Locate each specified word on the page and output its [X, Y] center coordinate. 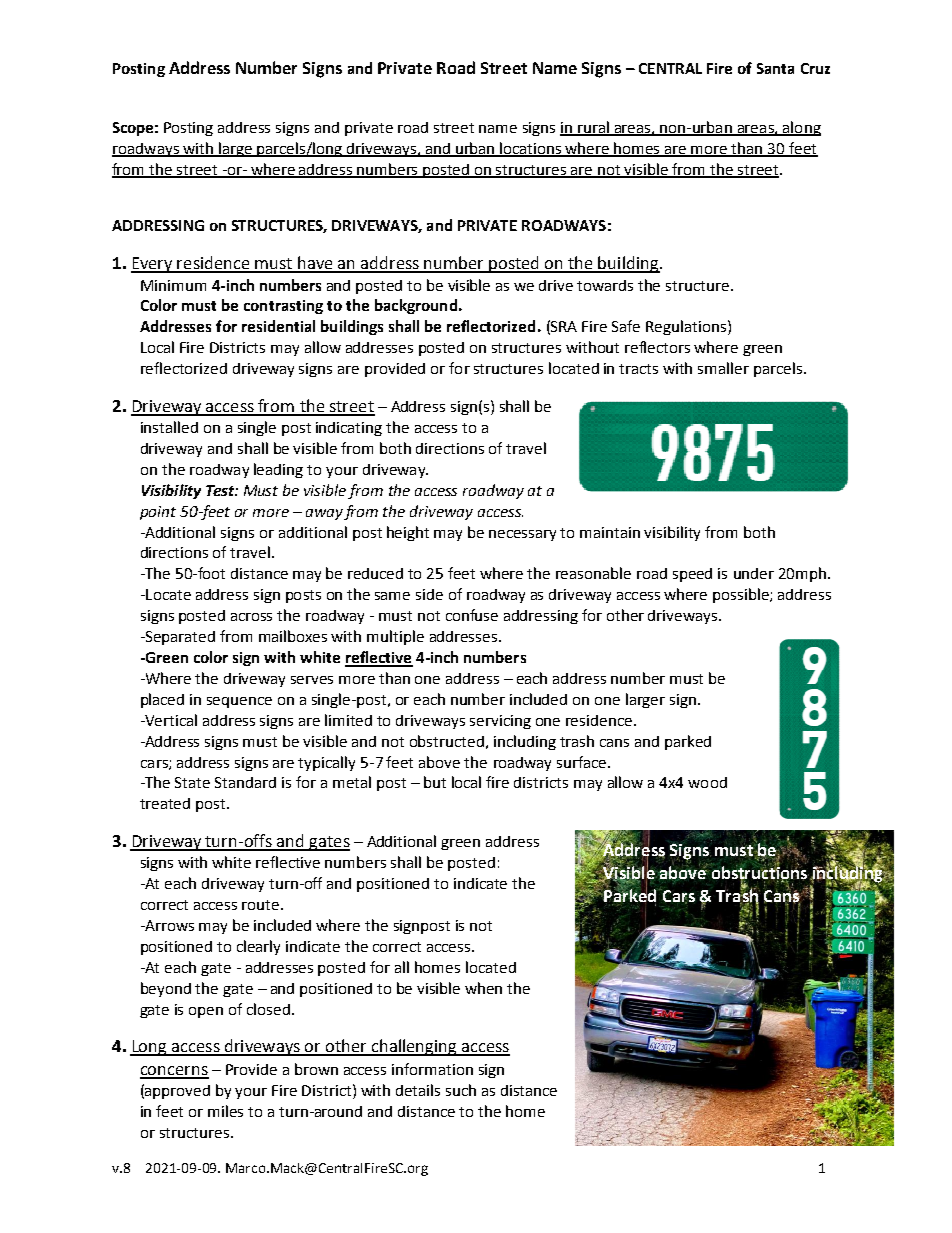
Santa [775, 68]
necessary [522, 535]
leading [278, 470]
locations [531, 149]
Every [153, 265]
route [262, 905]
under [754, 573]
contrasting [283, 307]
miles [225, 1111]
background [416, 306]
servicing [500, 722]
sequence [239, 702]
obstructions [759, 873]
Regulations [687, 327]
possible [742, 595]
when [483, 988]
